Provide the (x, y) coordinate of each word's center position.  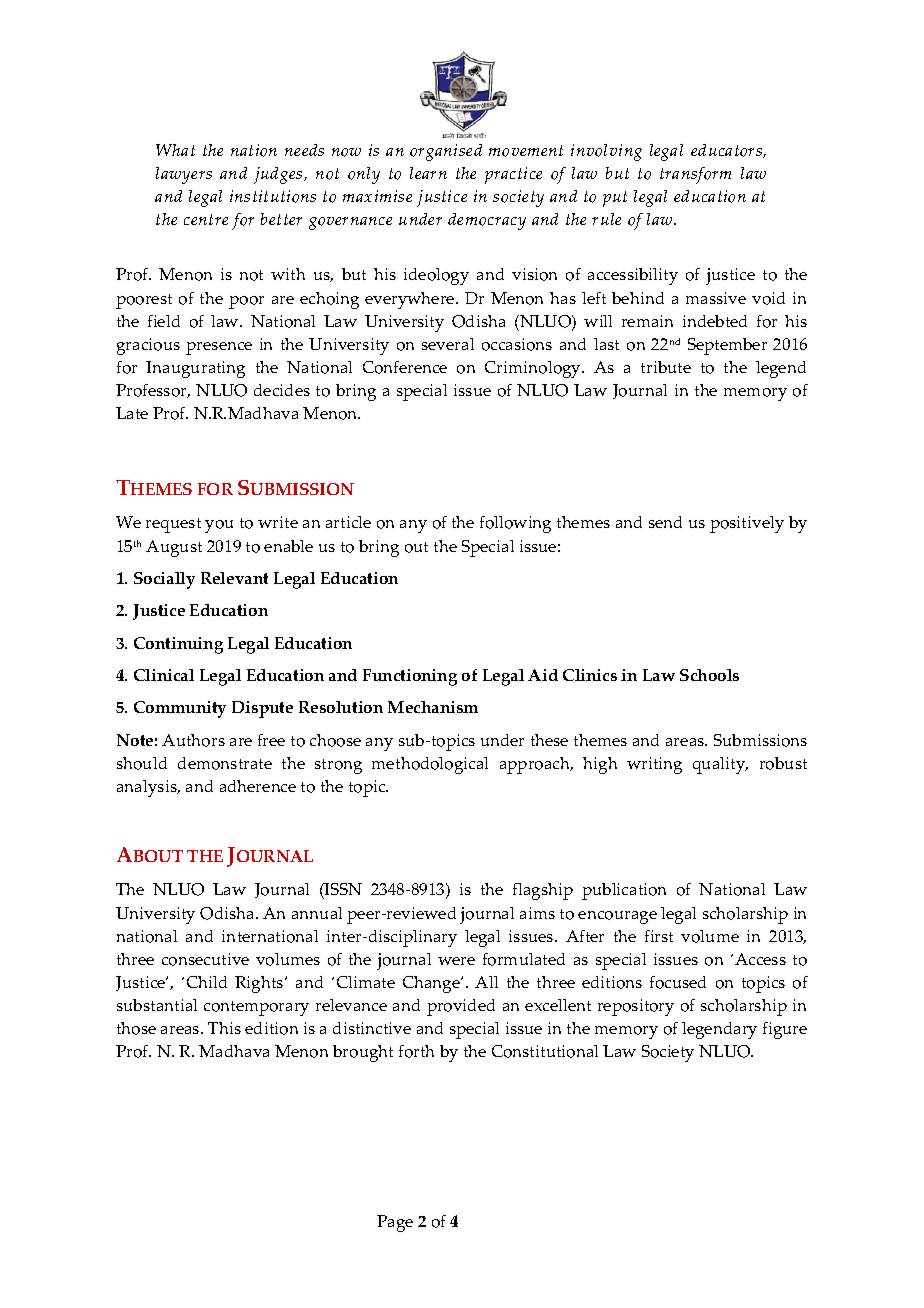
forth (416, 1051)
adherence (258, 786)
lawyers (184, 175)
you (219, 526)
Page (395, 1223)
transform (695, 175)
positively (747, 524)
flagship (543, 891)
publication (624, 891)
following (515, 524)
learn (428, 173)
